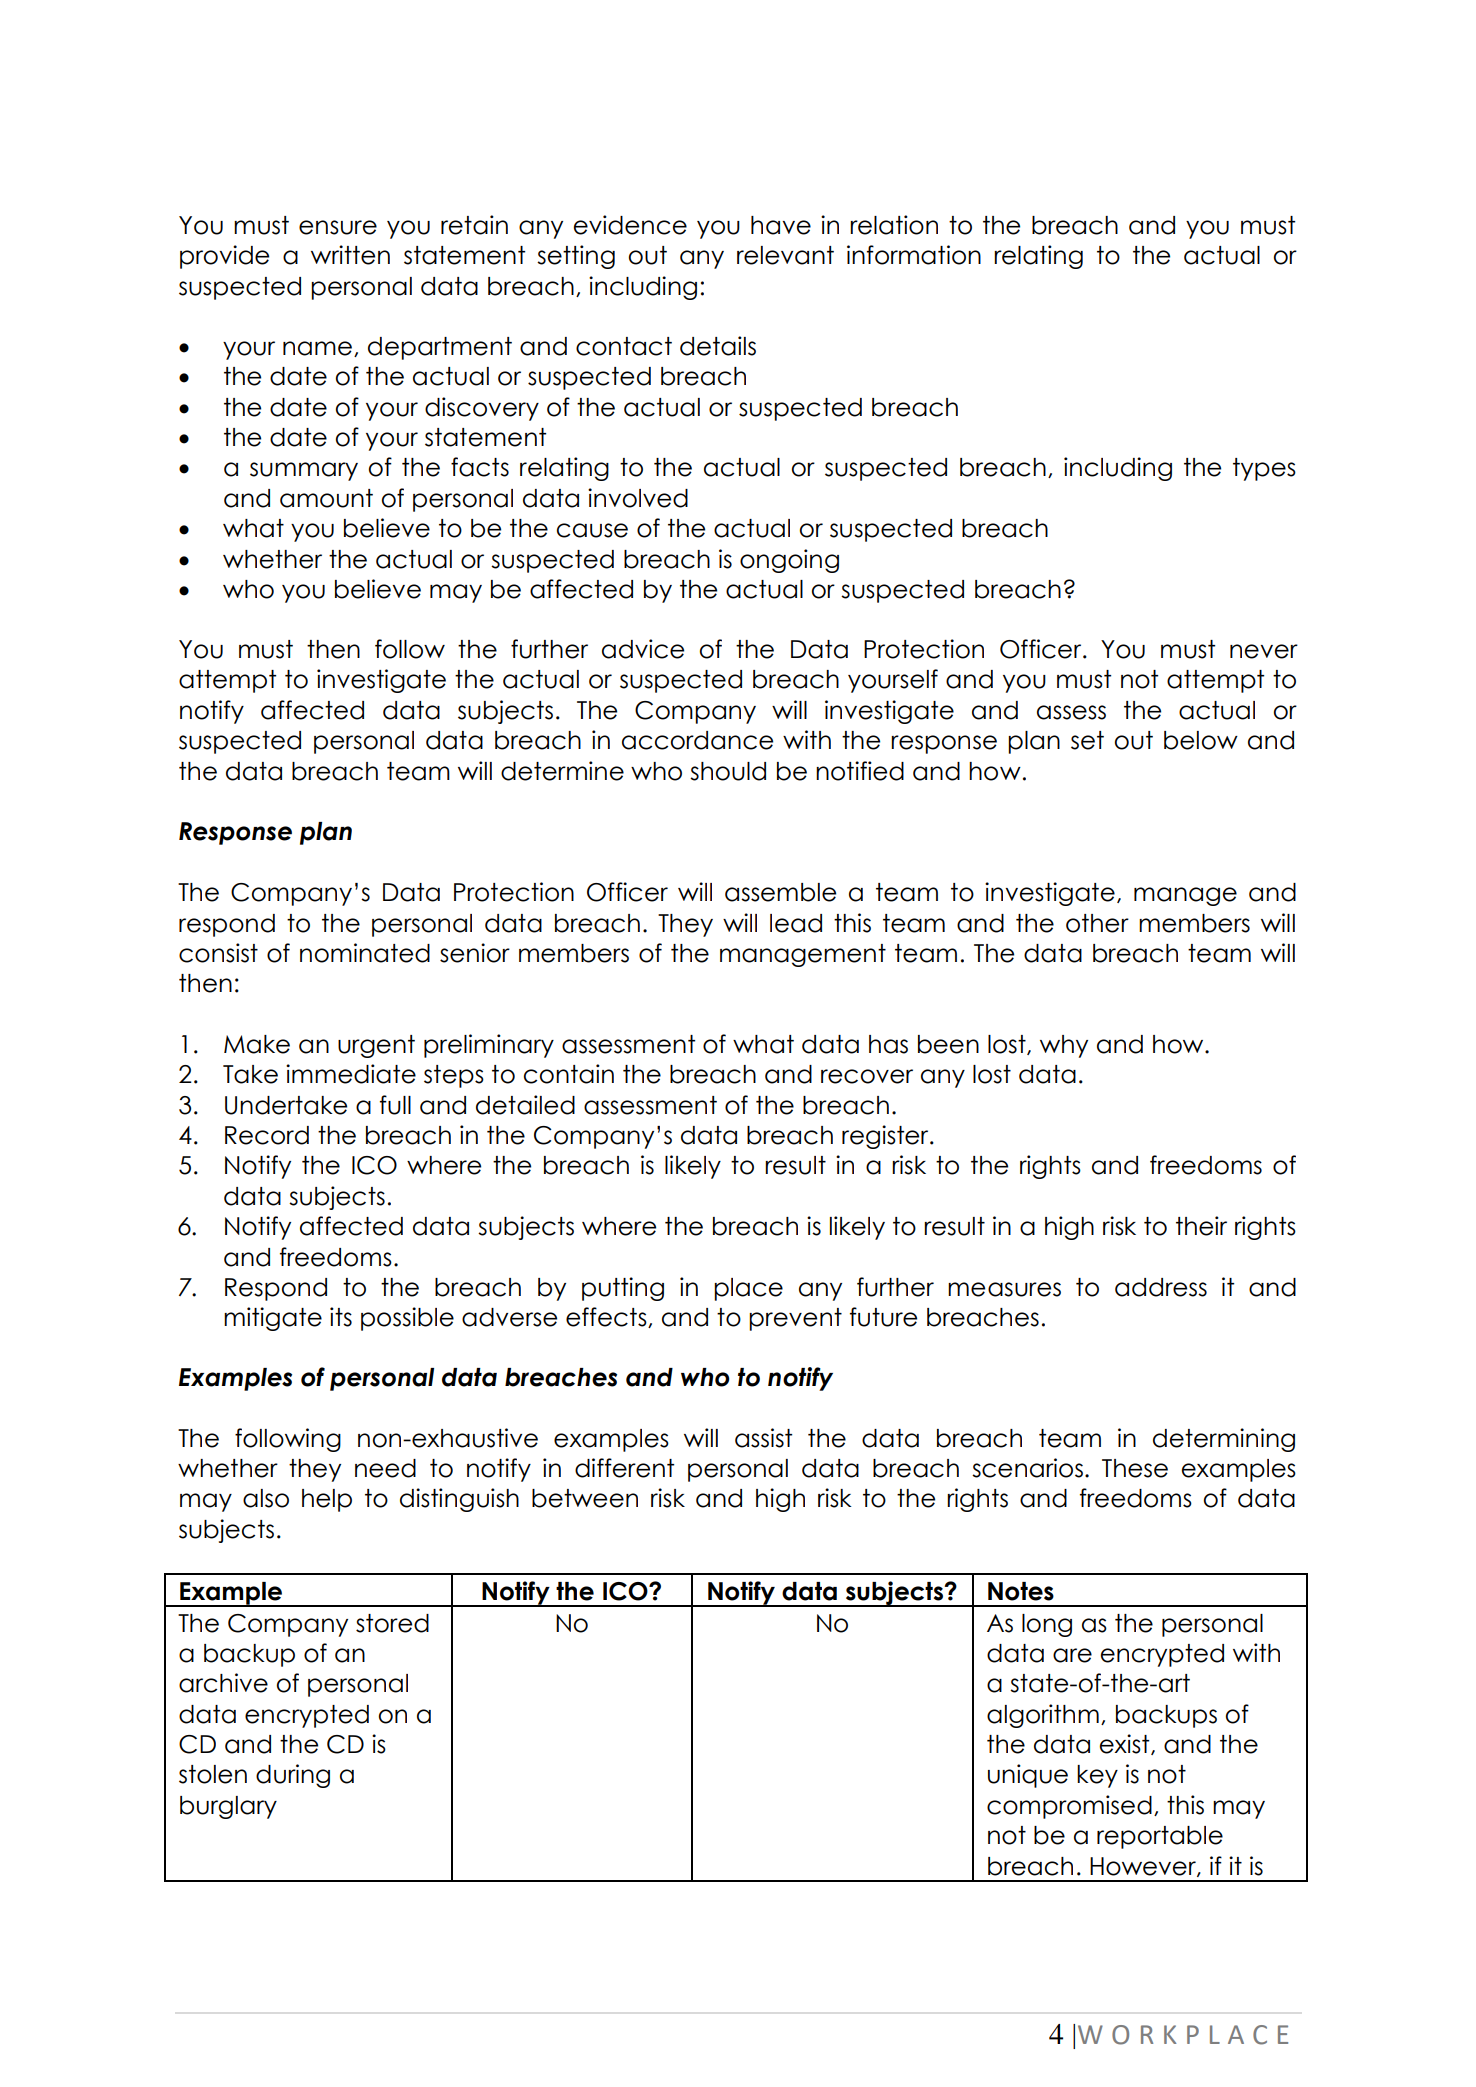  Describe the element at coordinates (293, 1776) in the page. I see `during` at that location.
